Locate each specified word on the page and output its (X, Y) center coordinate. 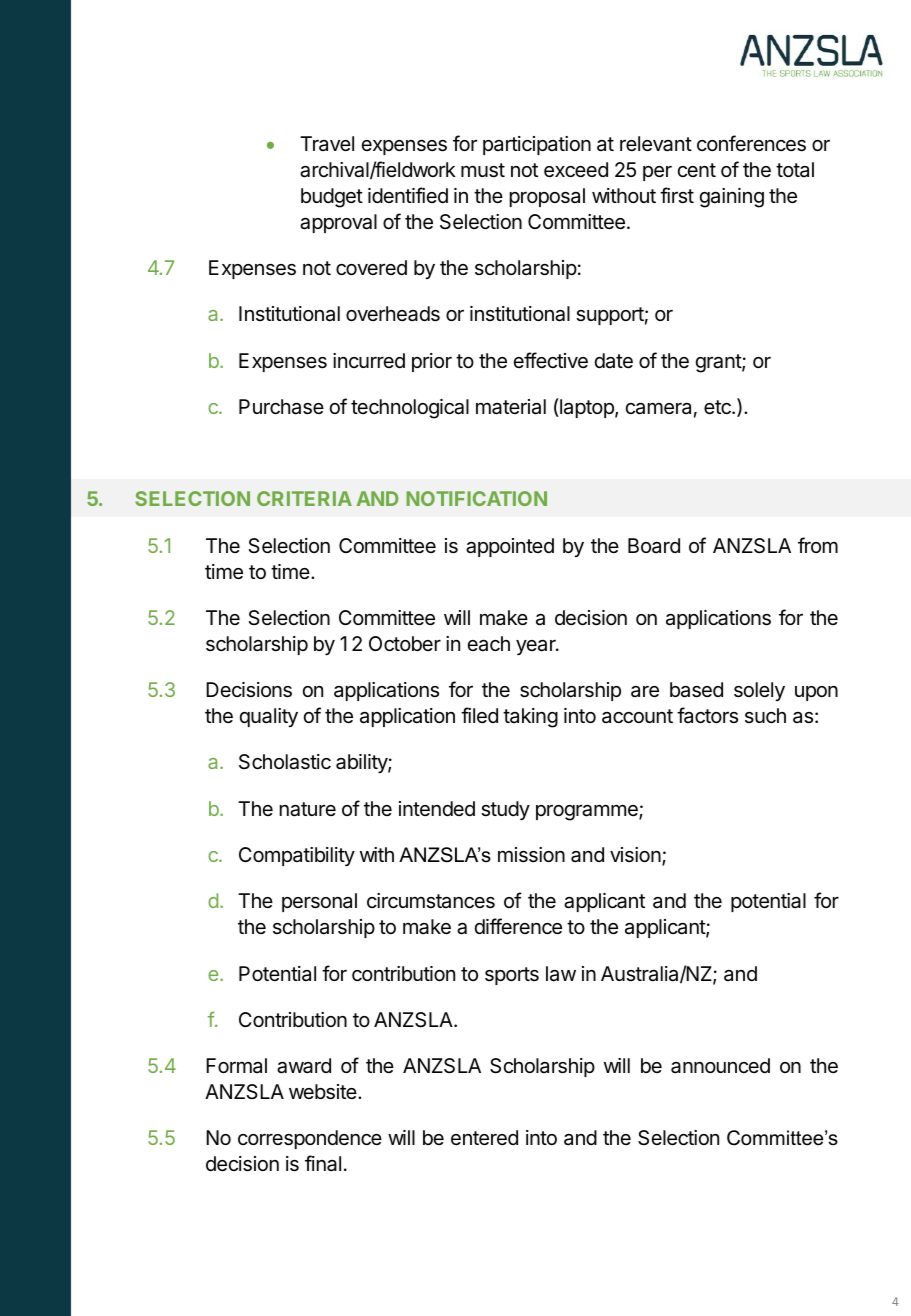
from (818, 545)
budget (332, 198)
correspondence (310, 1139)
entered (484, 1138)
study (505, 810)
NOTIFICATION (476, 498)
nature (308, 809)
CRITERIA (304, 498)
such (765, 716)
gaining (732, 198)
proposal (547, 197)
